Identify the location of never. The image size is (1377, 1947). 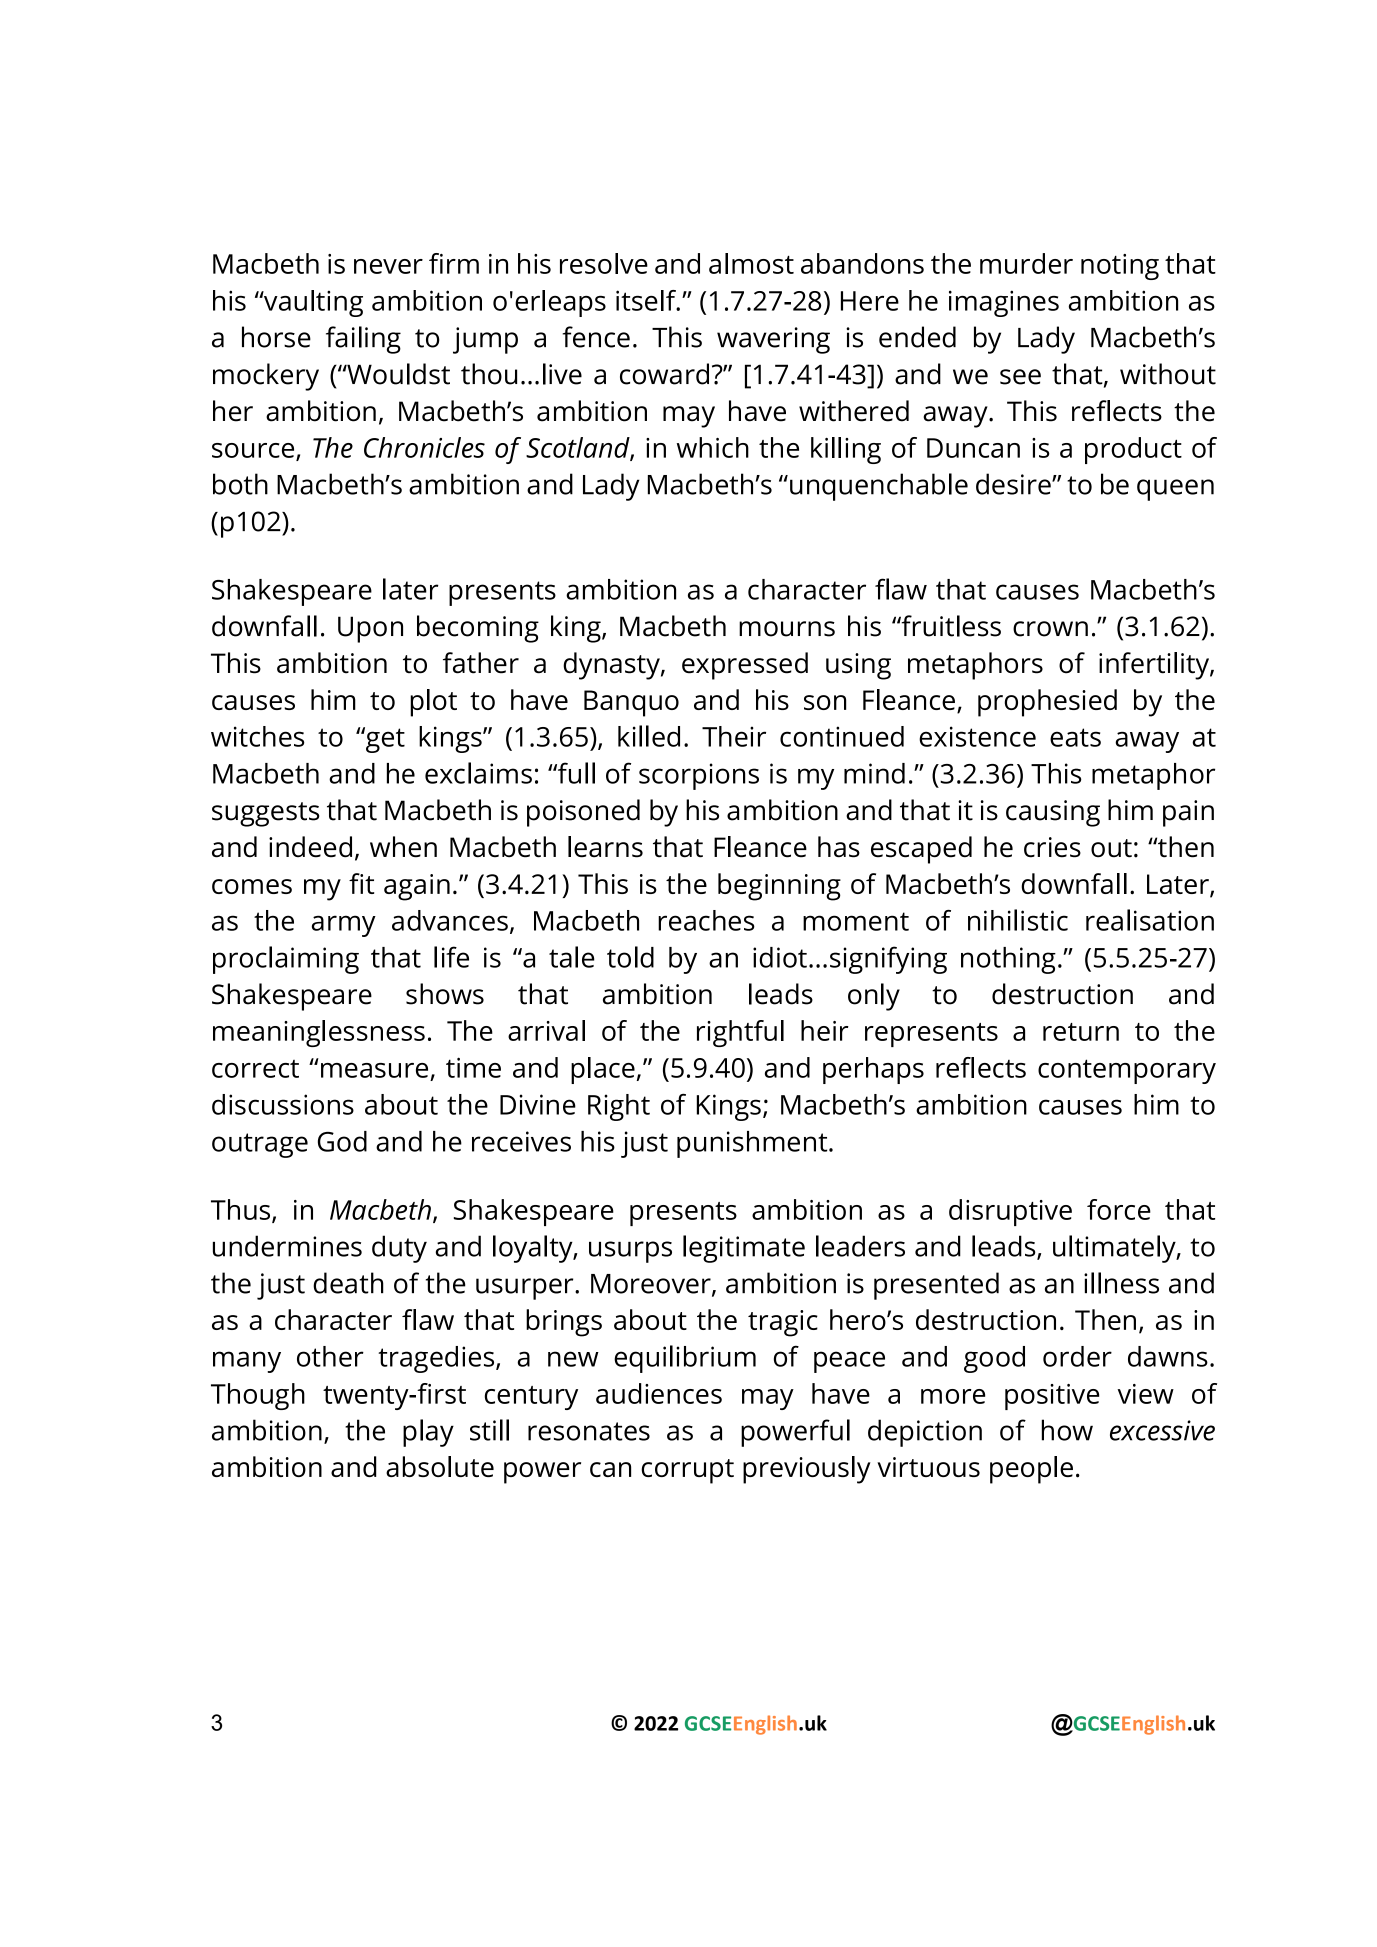
(388, 266).
